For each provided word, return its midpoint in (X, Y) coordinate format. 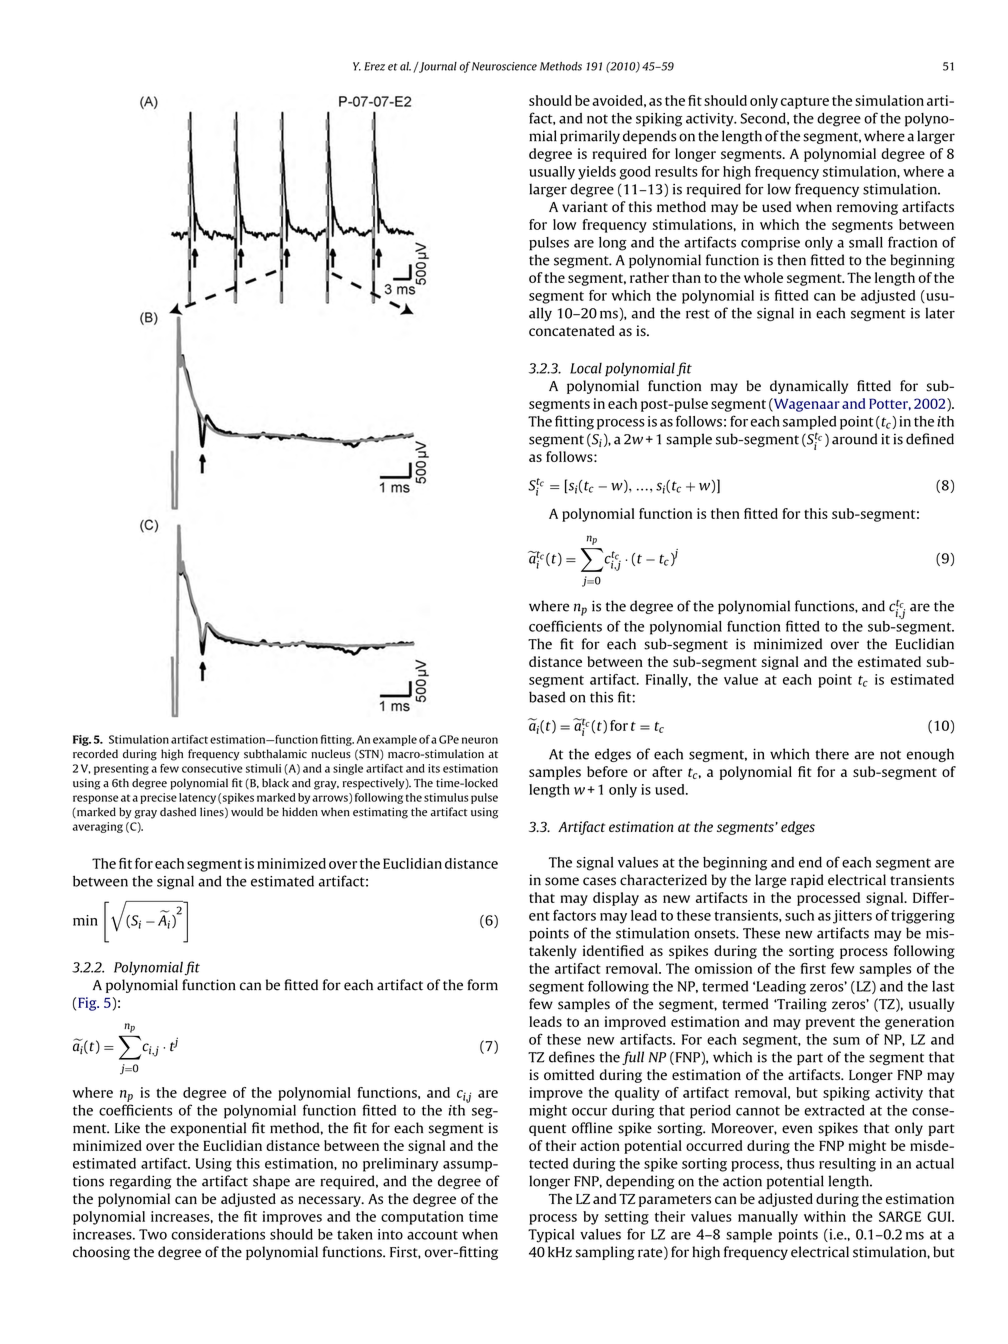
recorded (95, 754)
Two (153, 1234)
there (832, 754)
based (547, 697)
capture (805, 103)
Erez (374, 66)
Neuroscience (503, 66)
